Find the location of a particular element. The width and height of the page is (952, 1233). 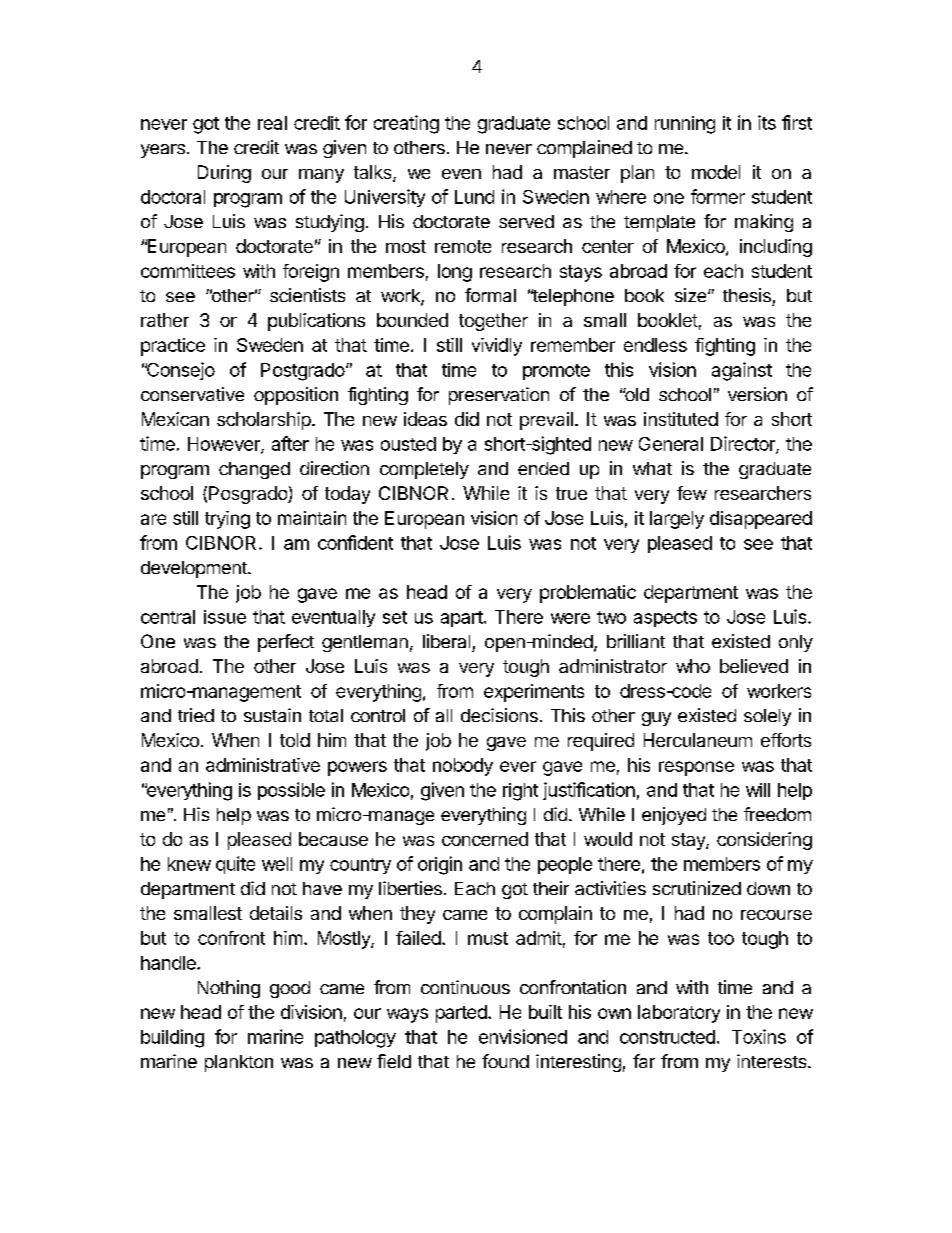

parted is located at coordinates (461, 1014).
